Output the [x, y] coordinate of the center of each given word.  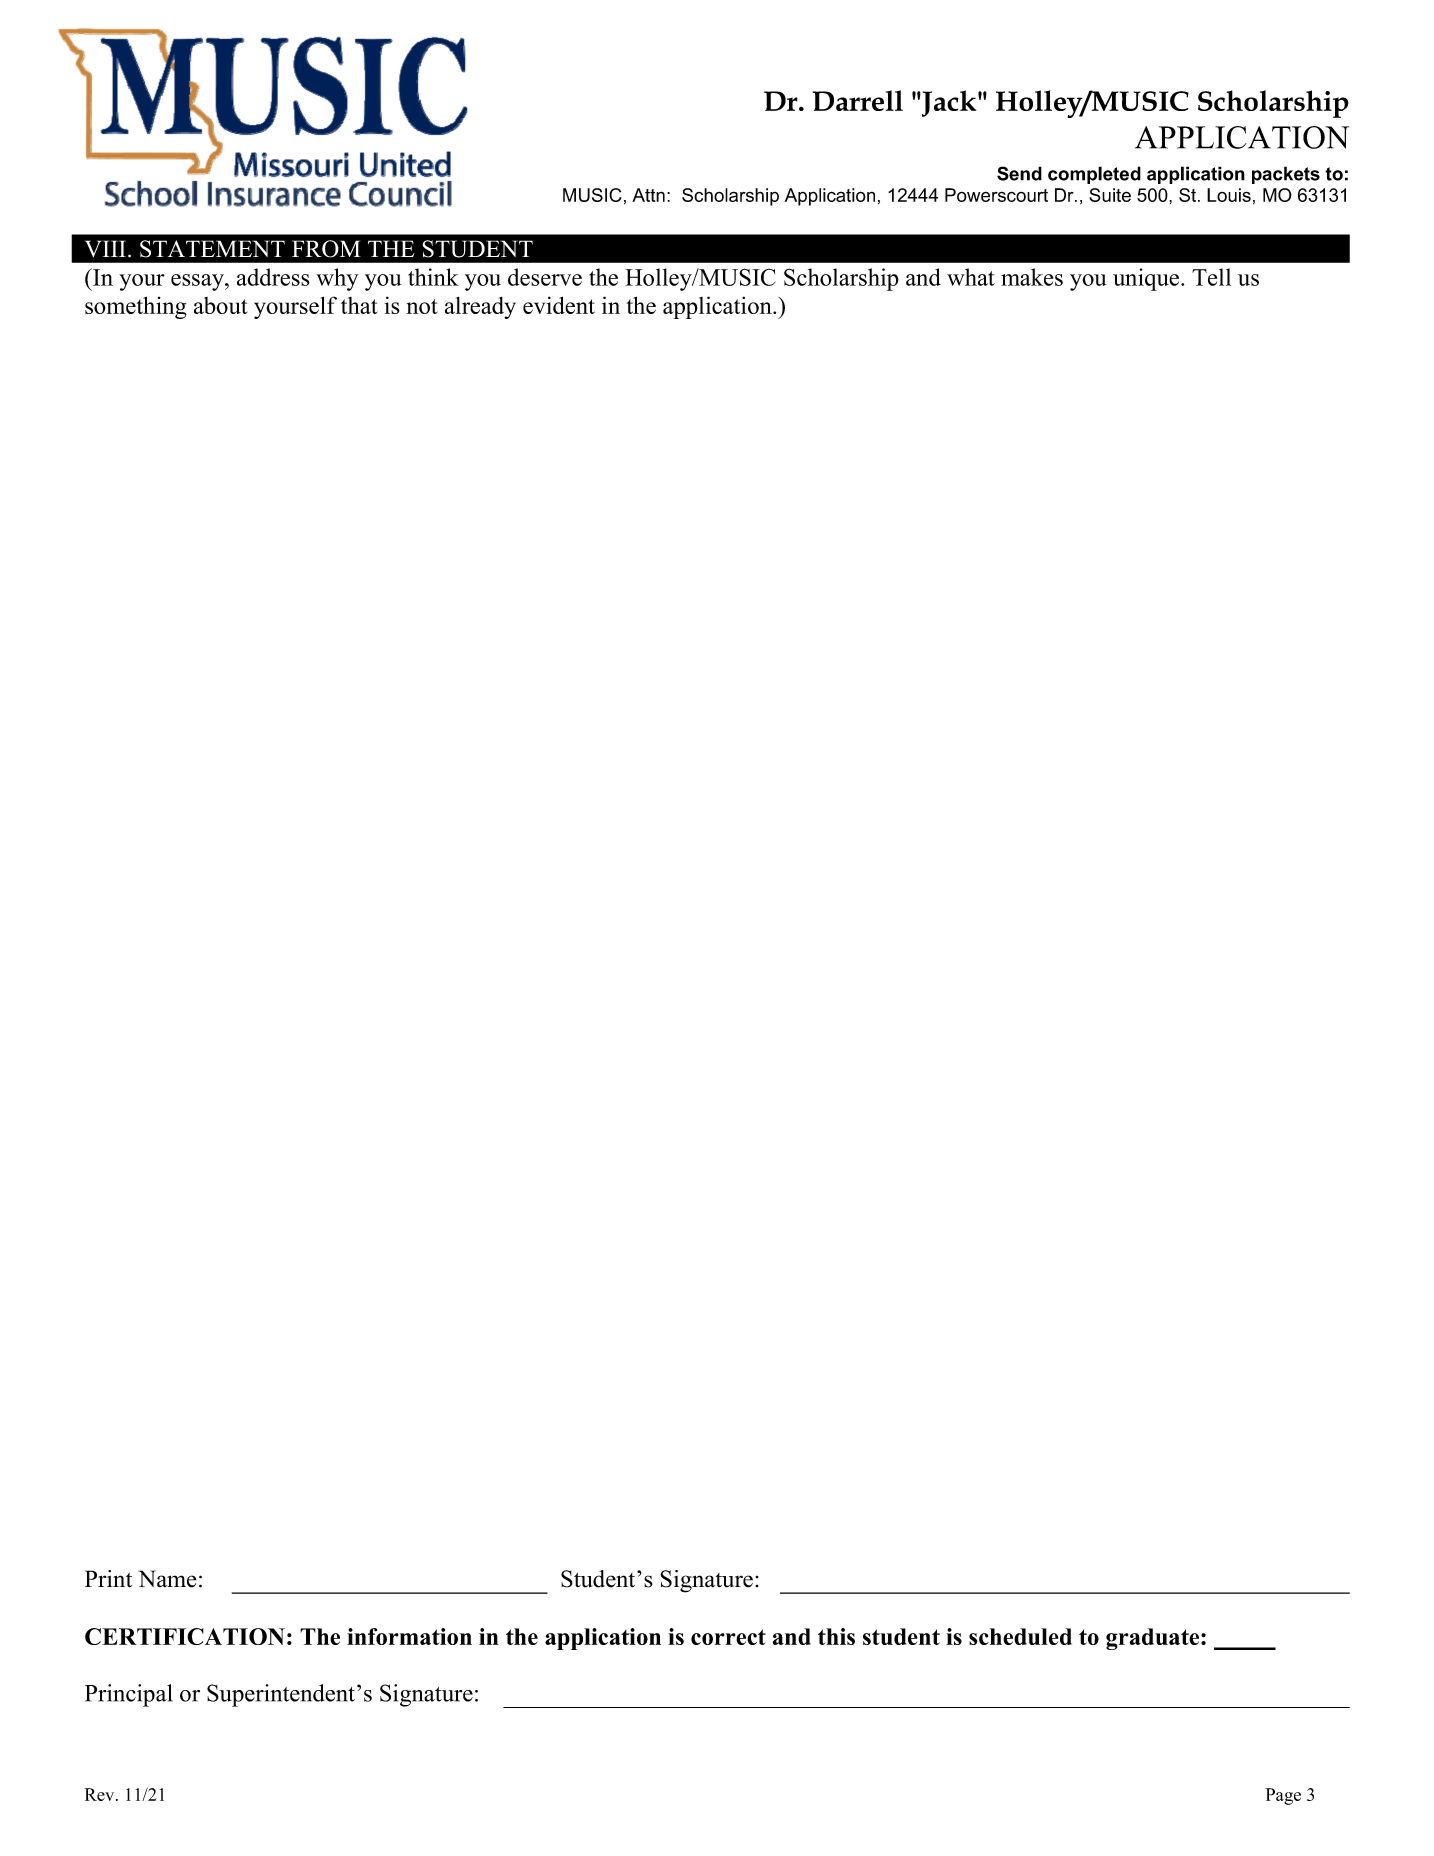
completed [1094, 175]
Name [168, 1579]
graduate [1154, 1639]
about [221, 305]
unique [1147, 279]
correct [728, 1637]
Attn [648, 195]
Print [108, 1579]
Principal [128, 1695]
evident [559, 305]
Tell [1211, 277]
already [480, 308]
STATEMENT [212, 249]
